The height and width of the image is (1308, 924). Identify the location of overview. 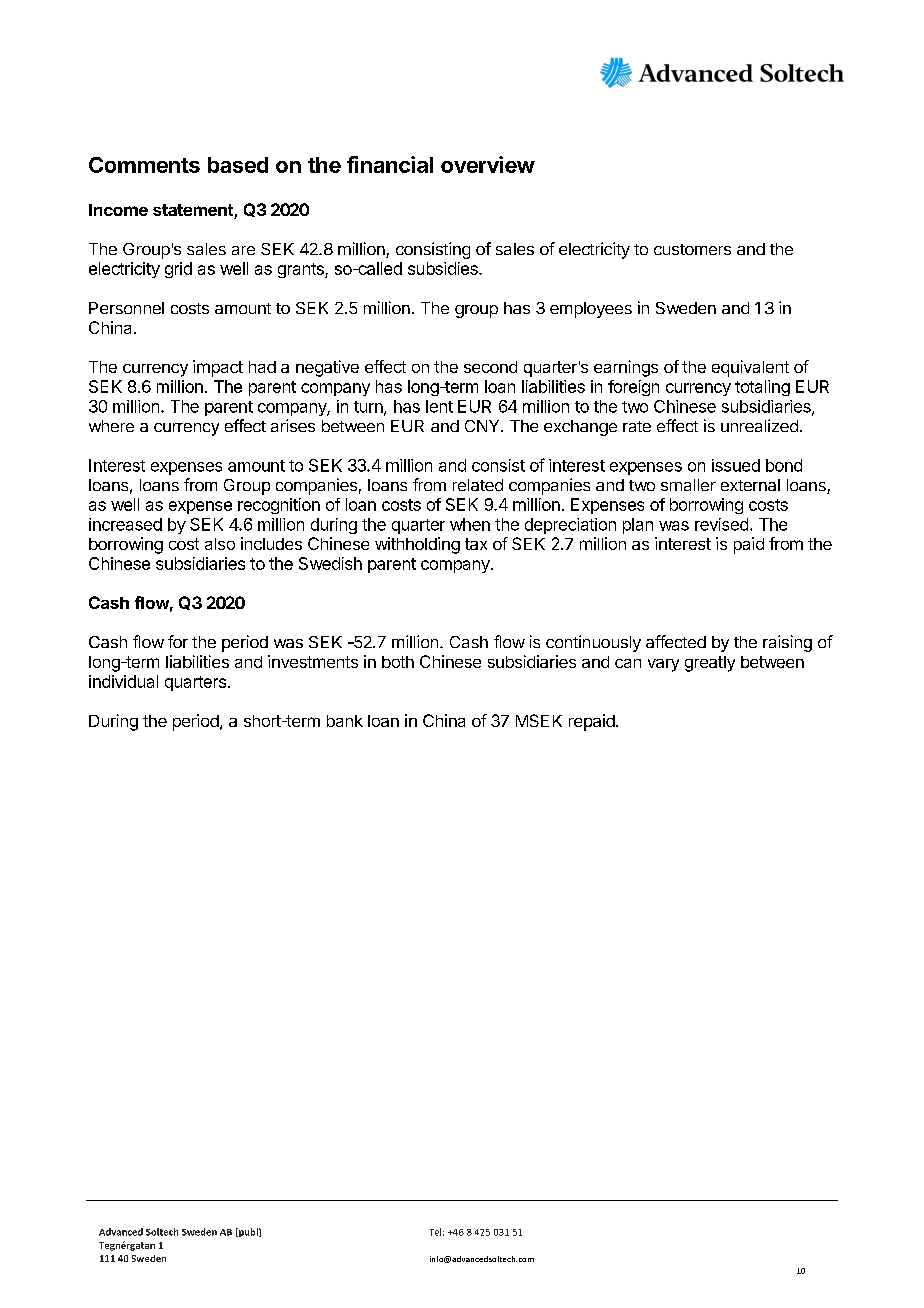
(488, 164).
